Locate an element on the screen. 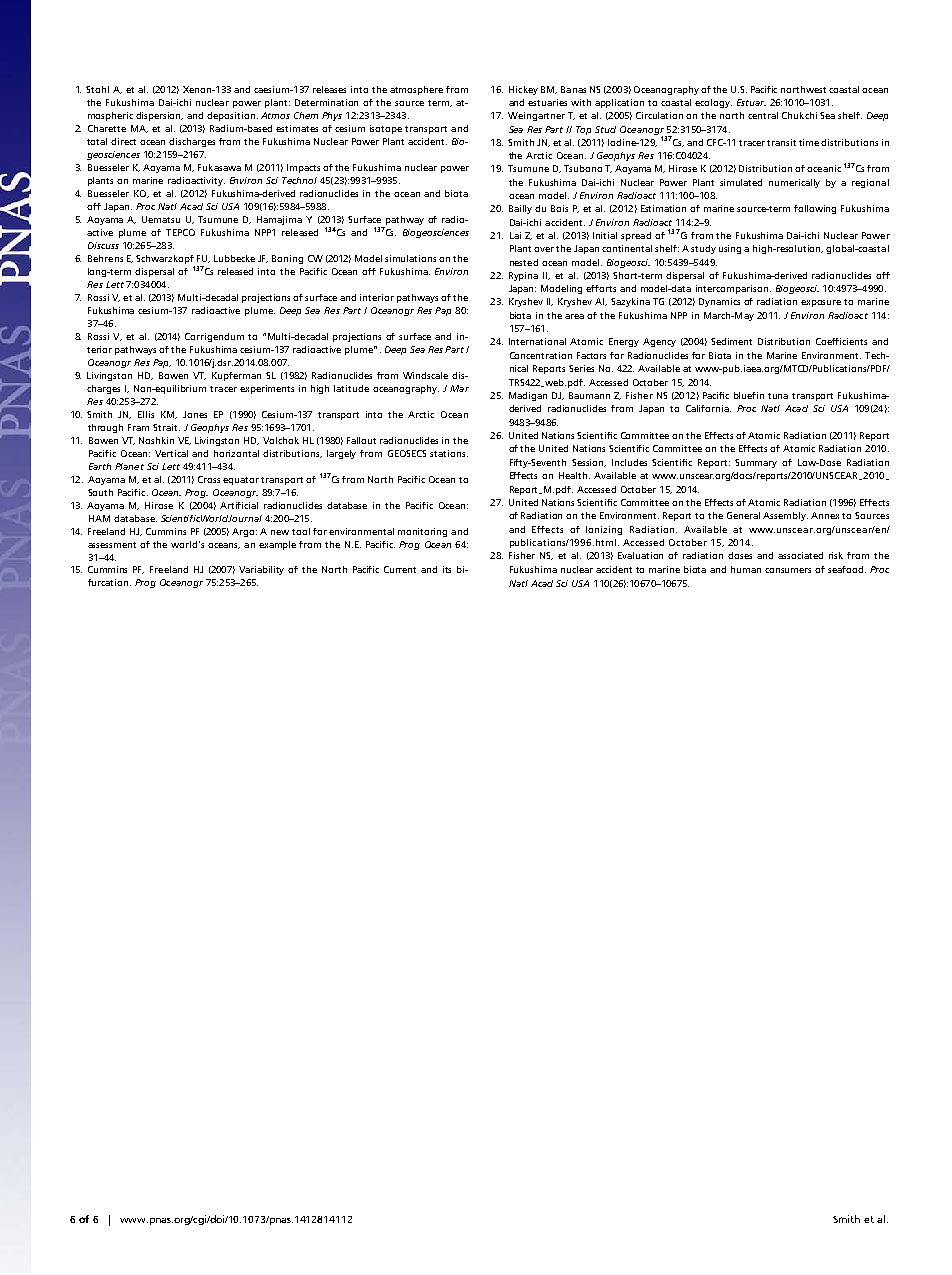 This screenshot has width=952, height=1275. International is located at coordinates (537, 341).
